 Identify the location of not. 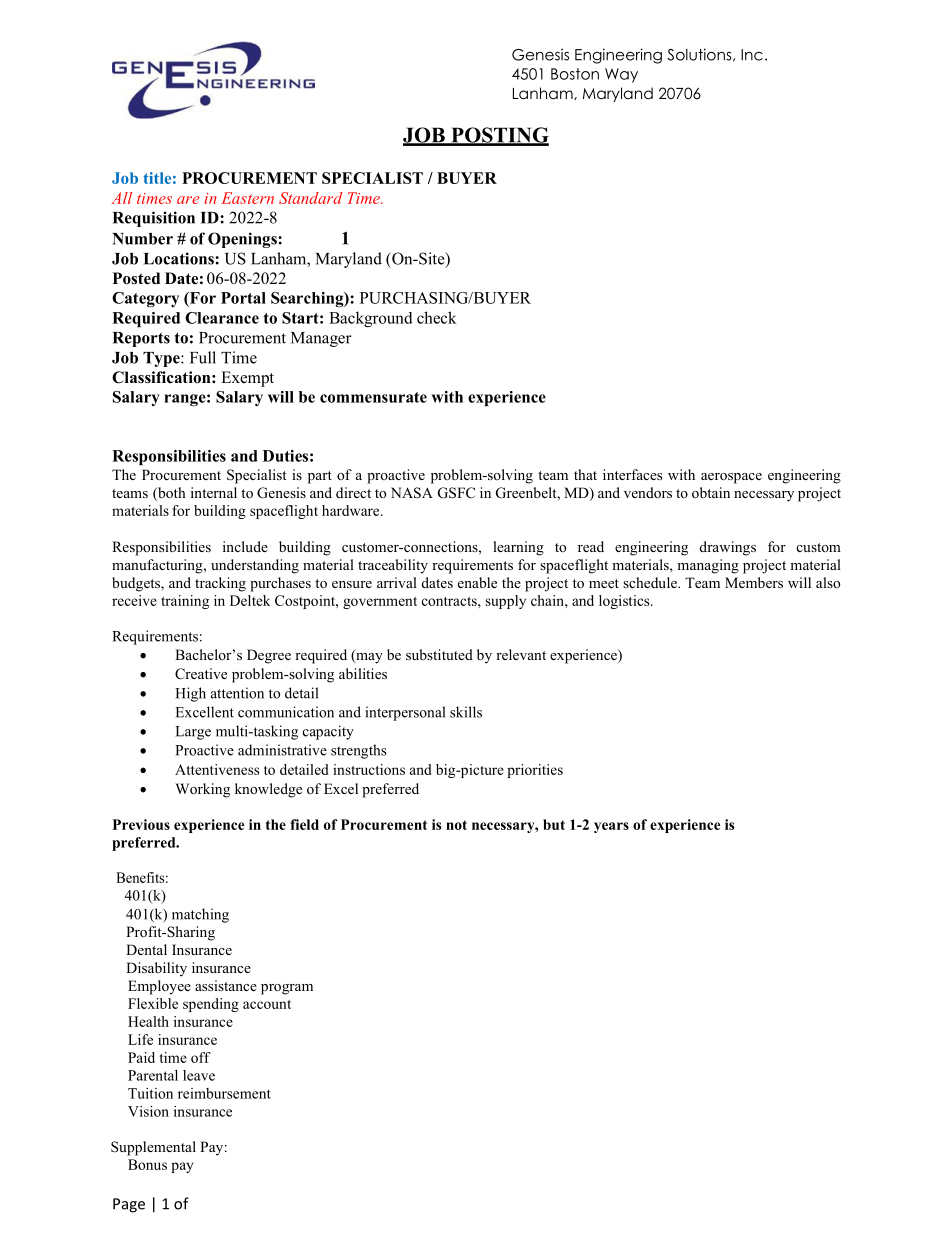
(456, 825).
